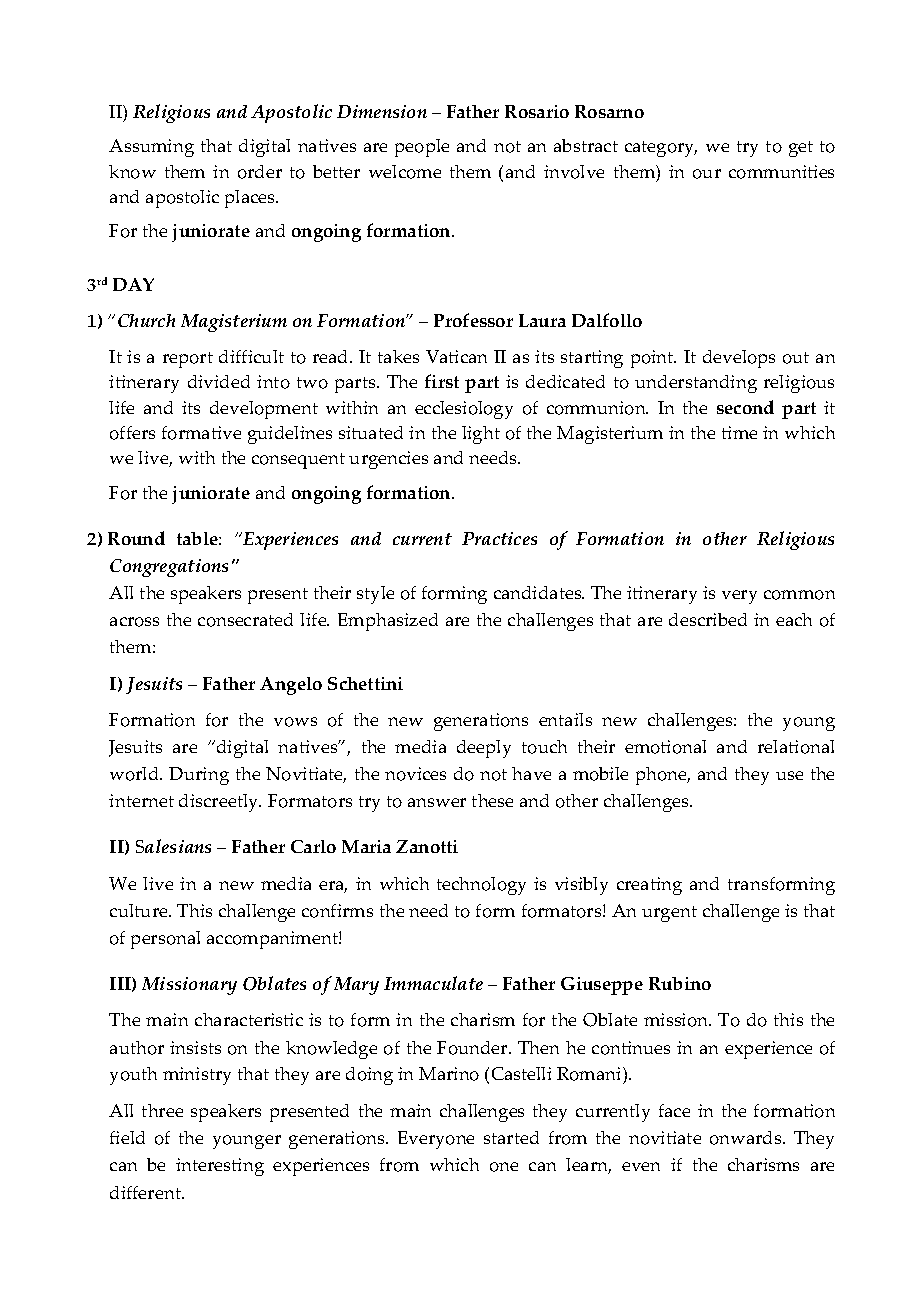 The height and width of the page is (1308, 924). Describe the element at coordinates (151, 148) in the page. I see `Assuming` at that location.
